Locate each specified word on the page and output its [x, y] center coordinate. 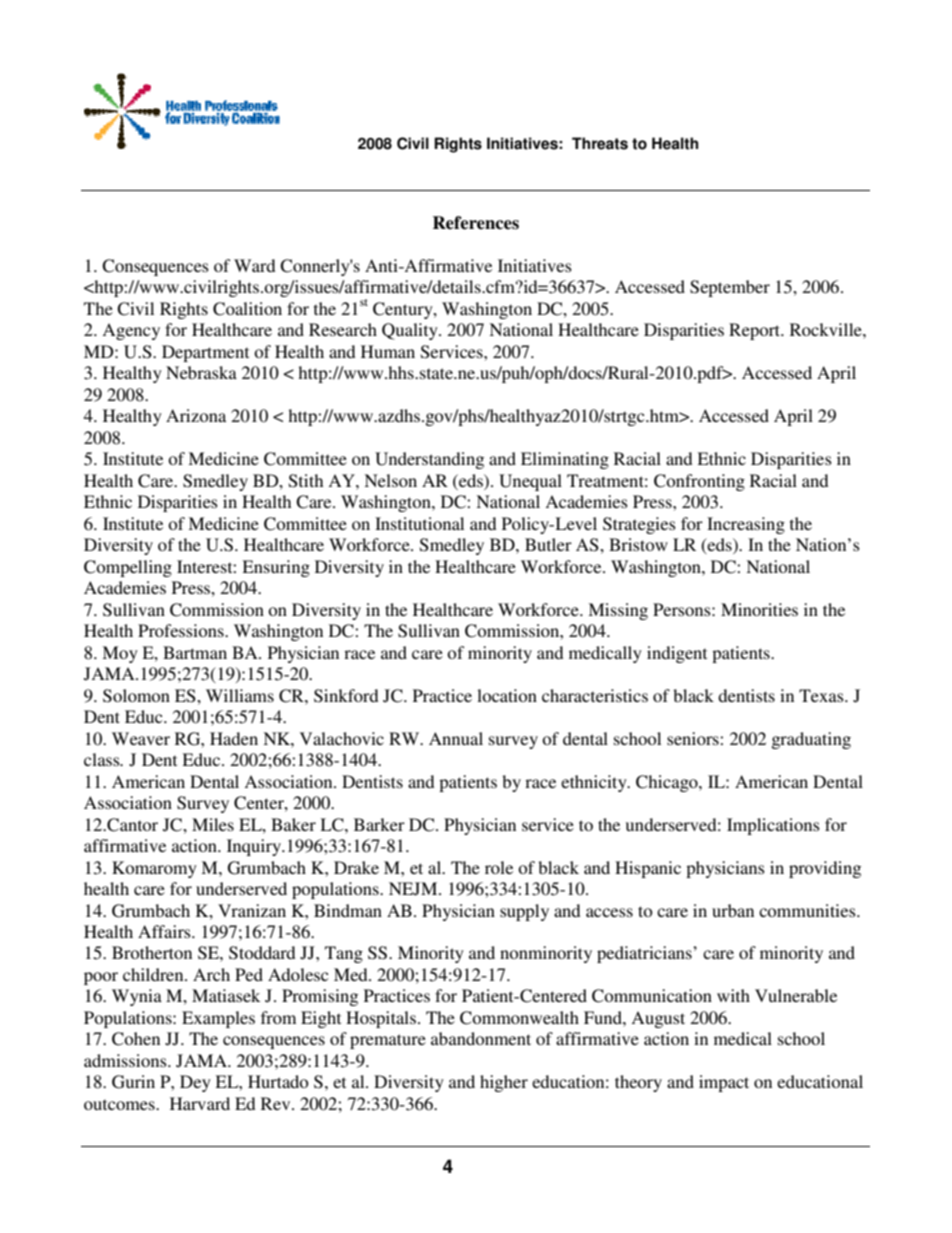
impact [724, 1083]
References [476, 223]
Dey [195, 1083]
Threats [600, 143]
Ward [255, 265]
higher [504, 1083]
